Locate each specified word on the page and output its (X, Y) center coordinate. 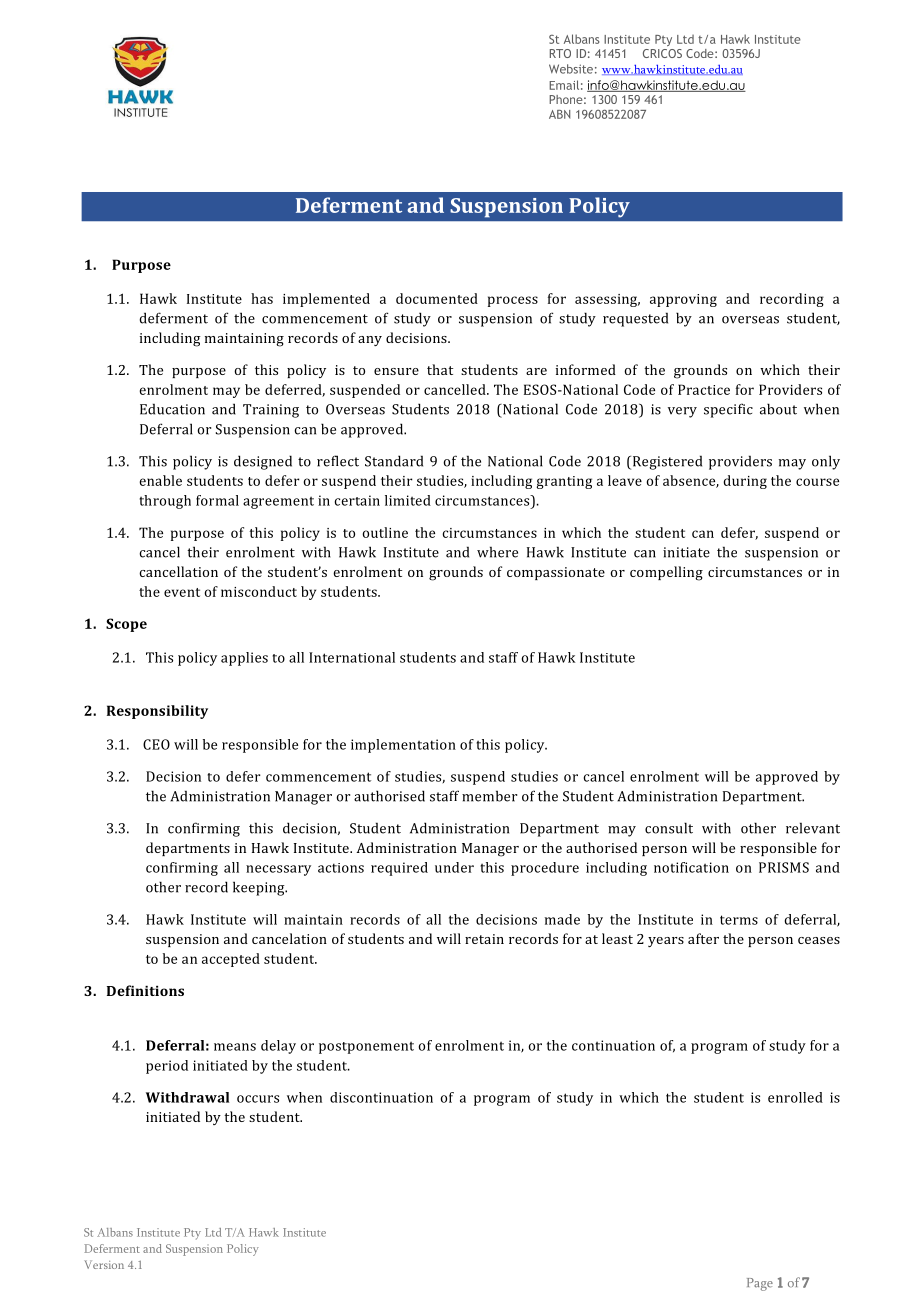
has (262, 298)
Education (172, 409)
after (703, 938)
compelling (666, 573)
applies (244, 659)
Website (571, 69)
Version (104, 1264)
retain (484, 939)
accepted (231, 960)
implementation (403, 746)
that (440, 369)
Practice (704, 389)
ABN (559, 114)
